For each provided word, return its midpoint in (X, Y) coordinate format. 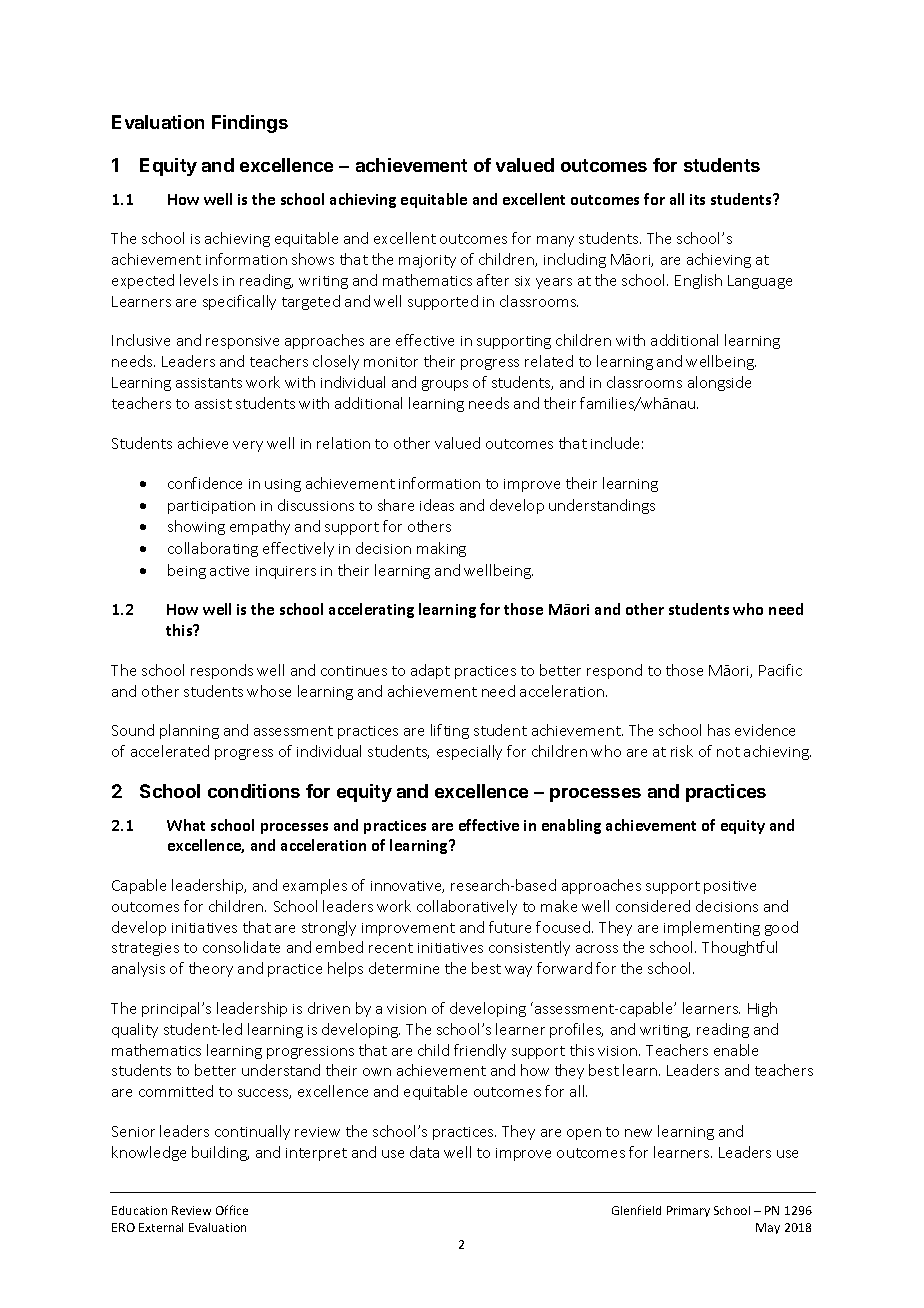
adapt (430, 671)
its (697, 199)
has (719, 730)
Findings (250, 124)
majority (427, 261)
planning (189, 731)
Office (232, 1210)
